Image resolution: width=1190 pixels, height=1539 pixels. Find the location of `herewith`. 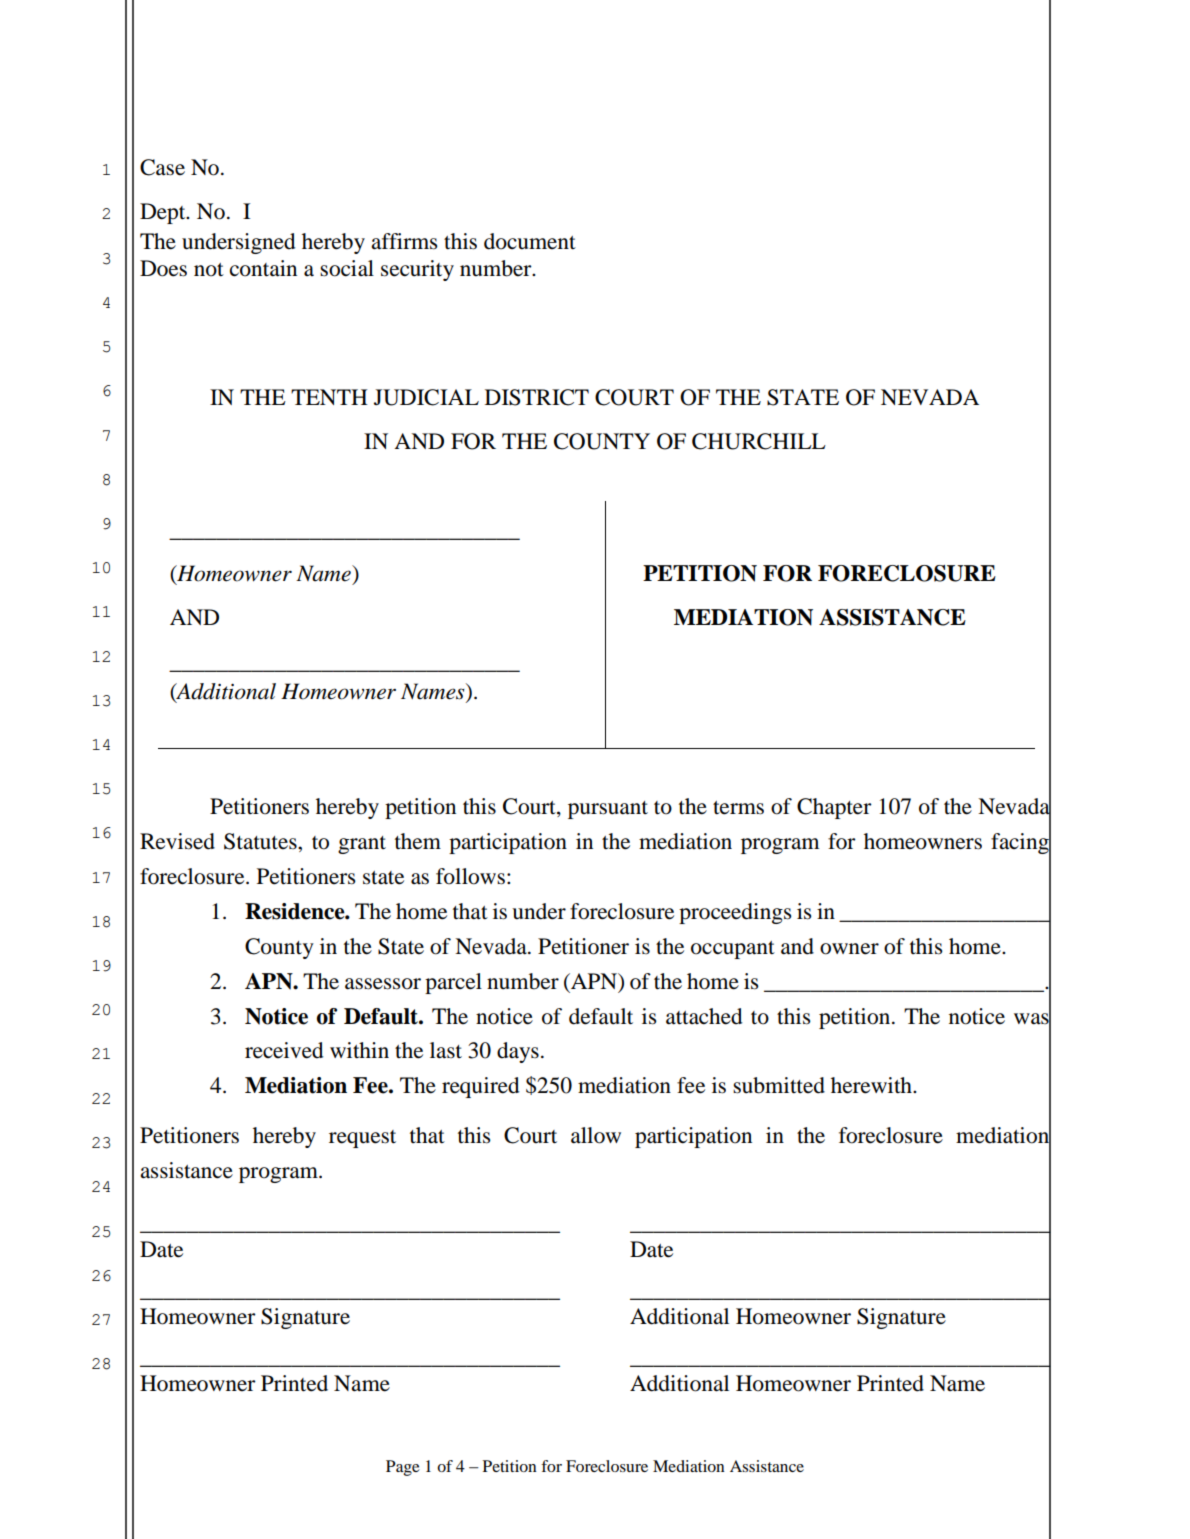

herewith is located at coordinates (872, 1085).
